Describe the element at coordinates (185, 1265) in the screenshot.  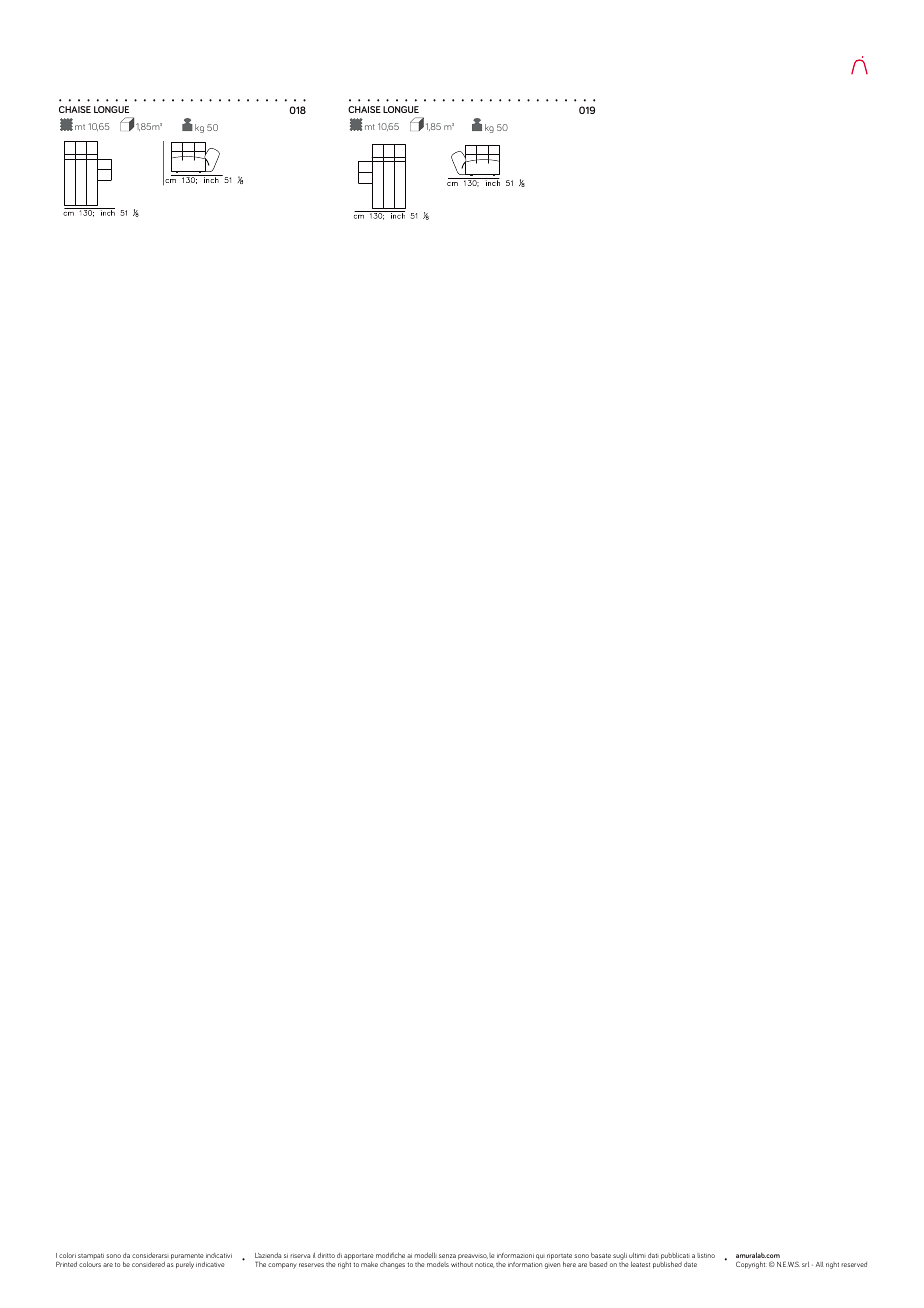
I see `purely` at that location.
